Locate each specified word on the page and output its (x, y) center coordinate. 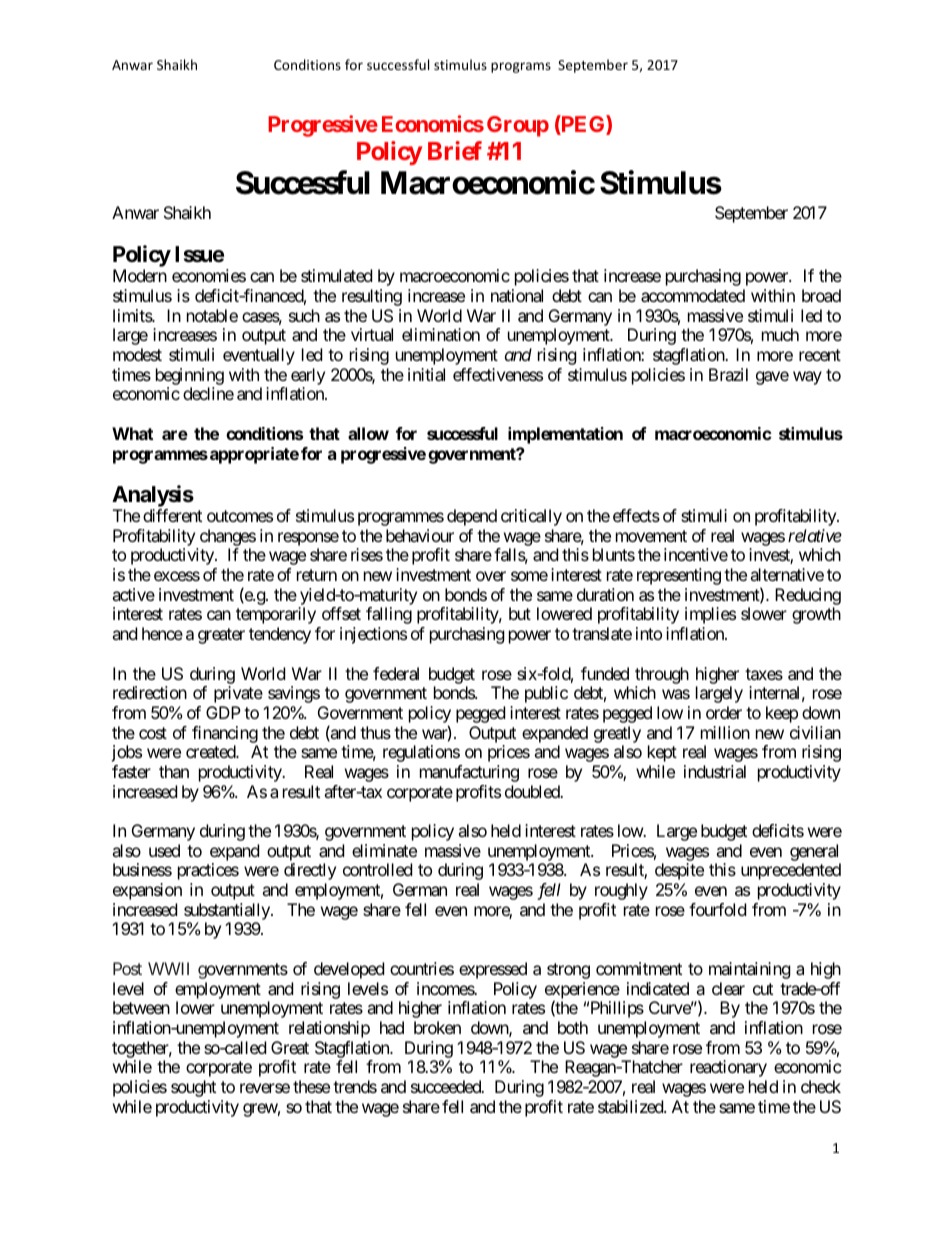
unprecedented (791, 871)
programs (521, 67)
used (164, 850)
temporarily (276, 615)
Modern (140, 275)
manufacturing (469, 773)
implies (710, 615)
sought (193, 1088)
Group (518, 126)
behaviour (420, 535)
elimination (441, 334)
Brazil (728, 374)
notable (212, 315)
